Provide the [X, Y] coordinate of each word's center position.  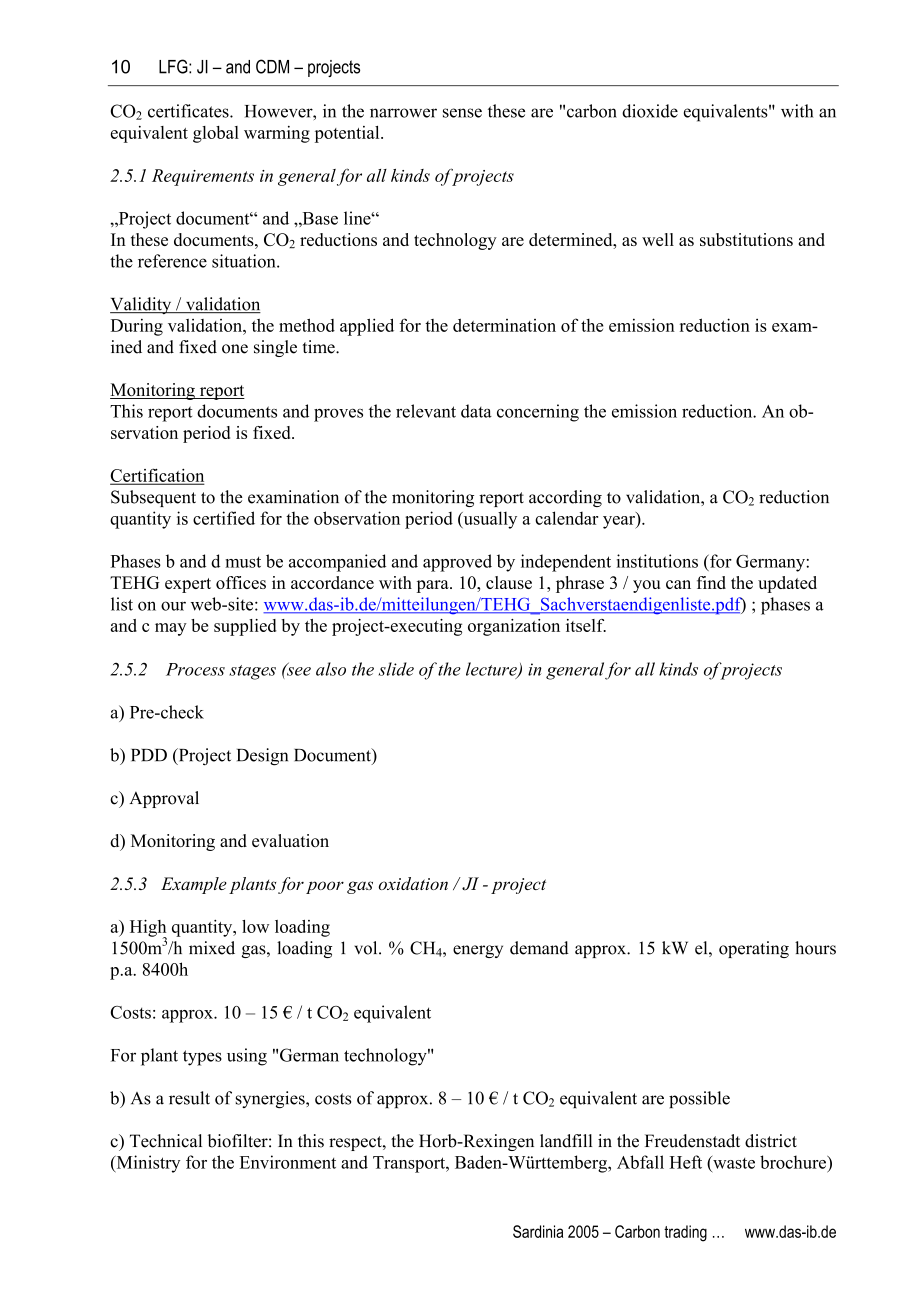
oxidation [413, 883]
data [476, 411]
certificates [189, 111]
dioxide [650, 111]
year [620, 522]
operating [754, 949]
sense [462, 113]
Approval [164, 799]
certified [224, 518]
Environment [288, 1162]
